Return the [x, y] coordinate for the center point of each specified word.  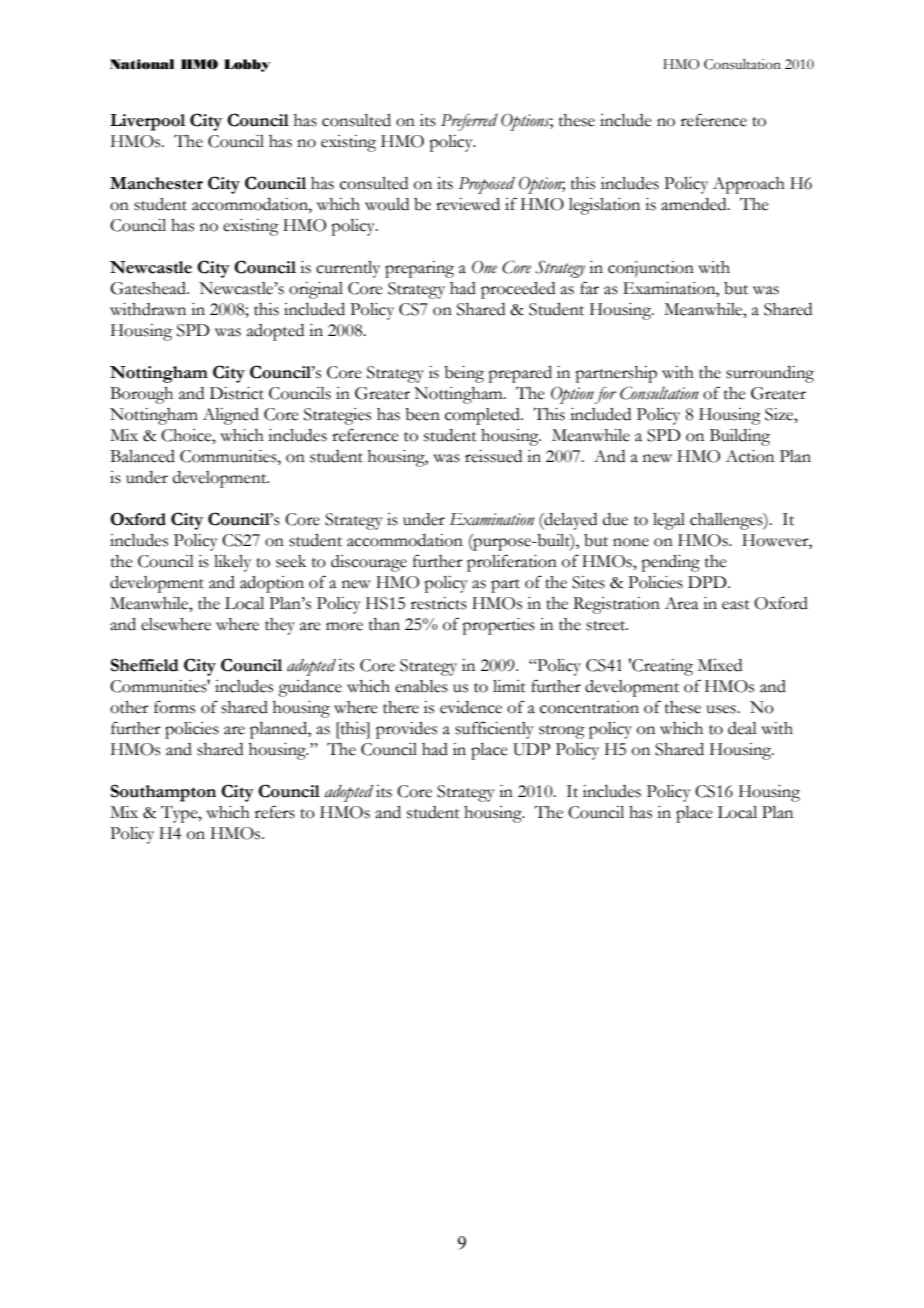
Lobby [247, 65]
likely [232, 563]
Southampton [163, 793]
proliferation [512, 563]
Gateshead [149, 288]
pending [670, 563]
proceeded [518, 290]
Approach [749, 185]
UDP [531, 749]
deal [742, 728]
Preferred [469, 122]
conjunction [651, 269]
